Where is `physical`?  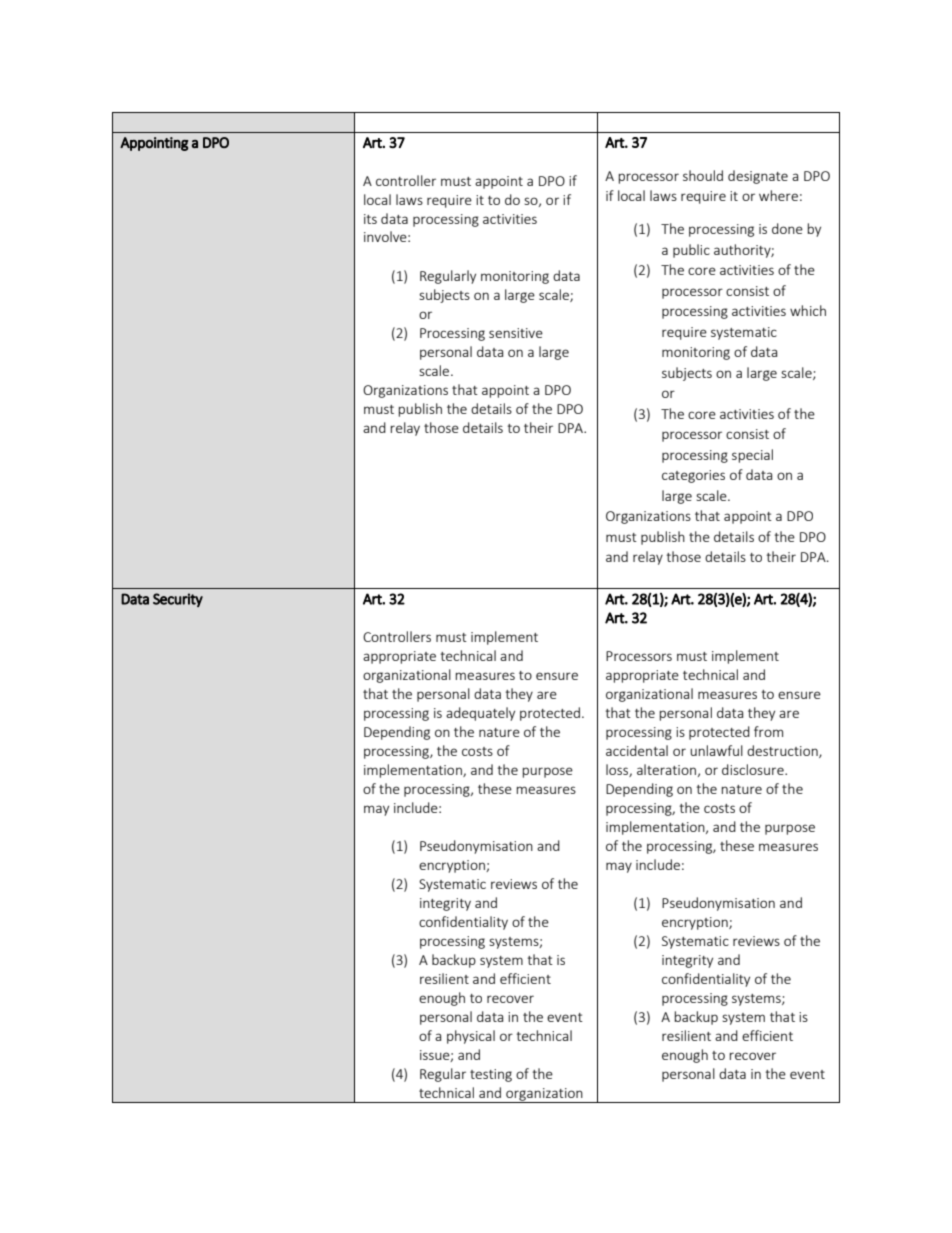
physical is located at coordinates (471, 1037).
